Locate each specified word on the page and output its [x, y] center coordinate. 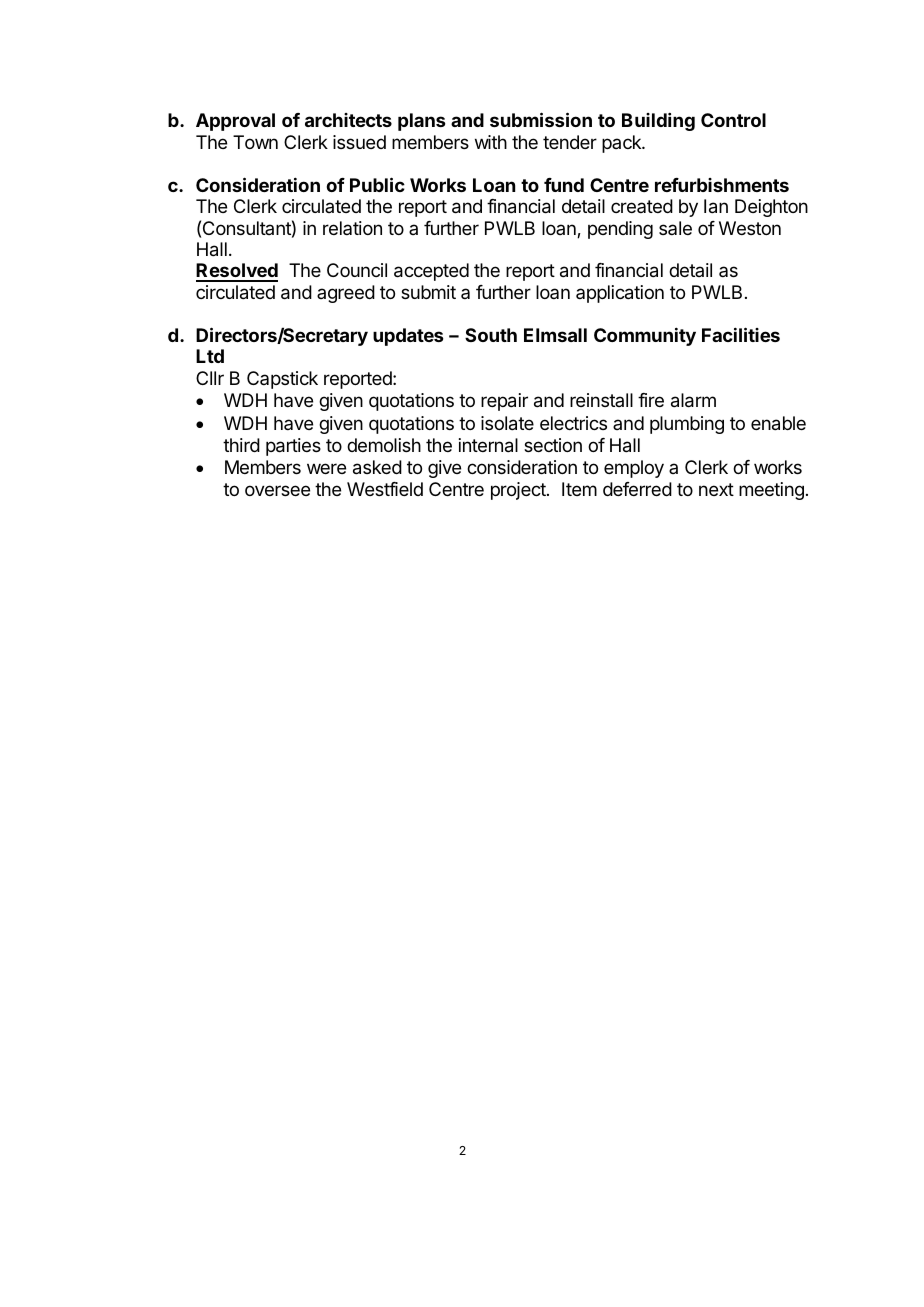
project [519, 491]
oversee [277, 490]
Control [733, 120]
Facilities [741, 334]
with [491, 142]
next [716, 489]
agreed [346, 294]
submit [428, 292]
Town [255, 142]
